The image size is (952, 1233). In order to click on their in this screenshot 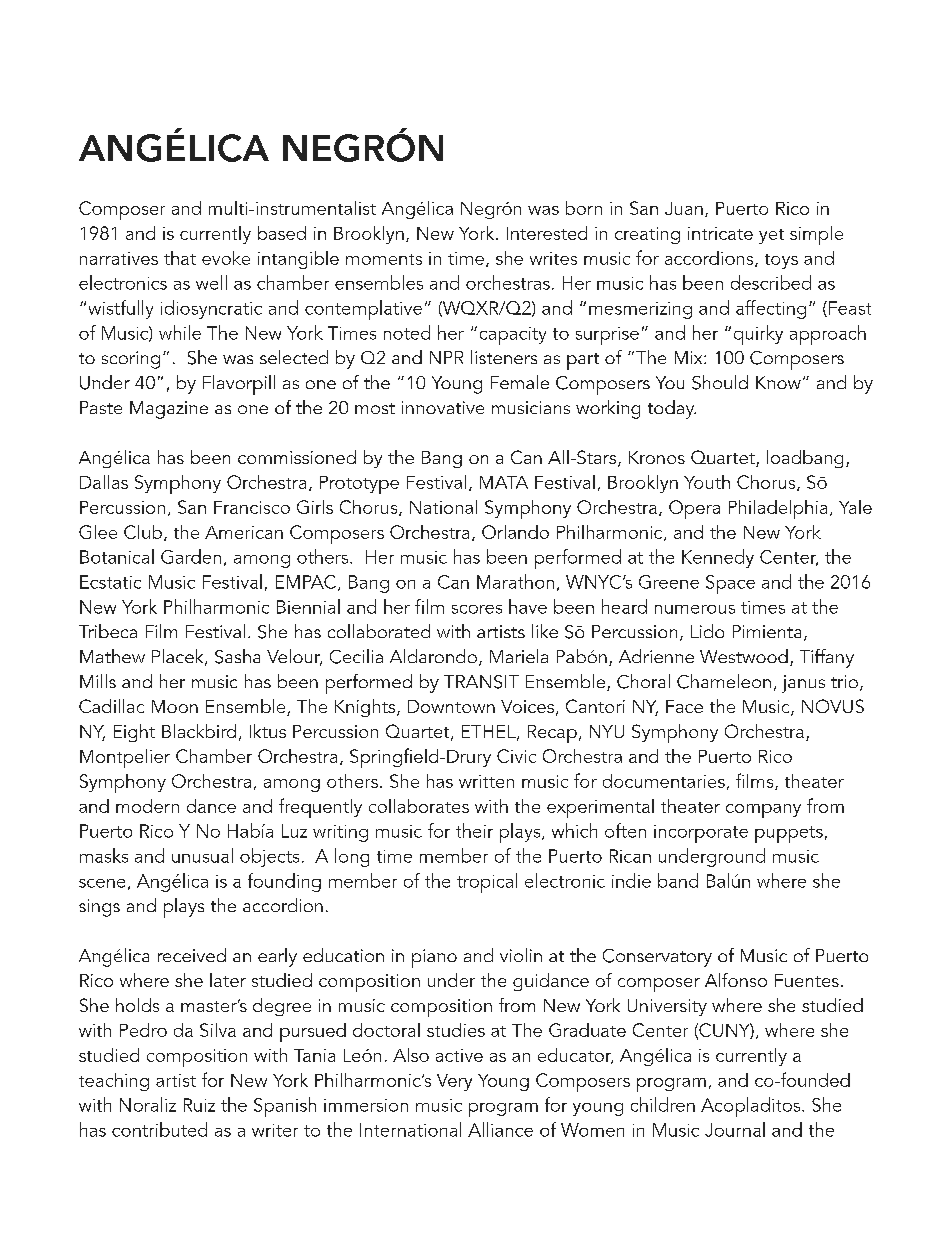, I will do `click(474, 830)`.
